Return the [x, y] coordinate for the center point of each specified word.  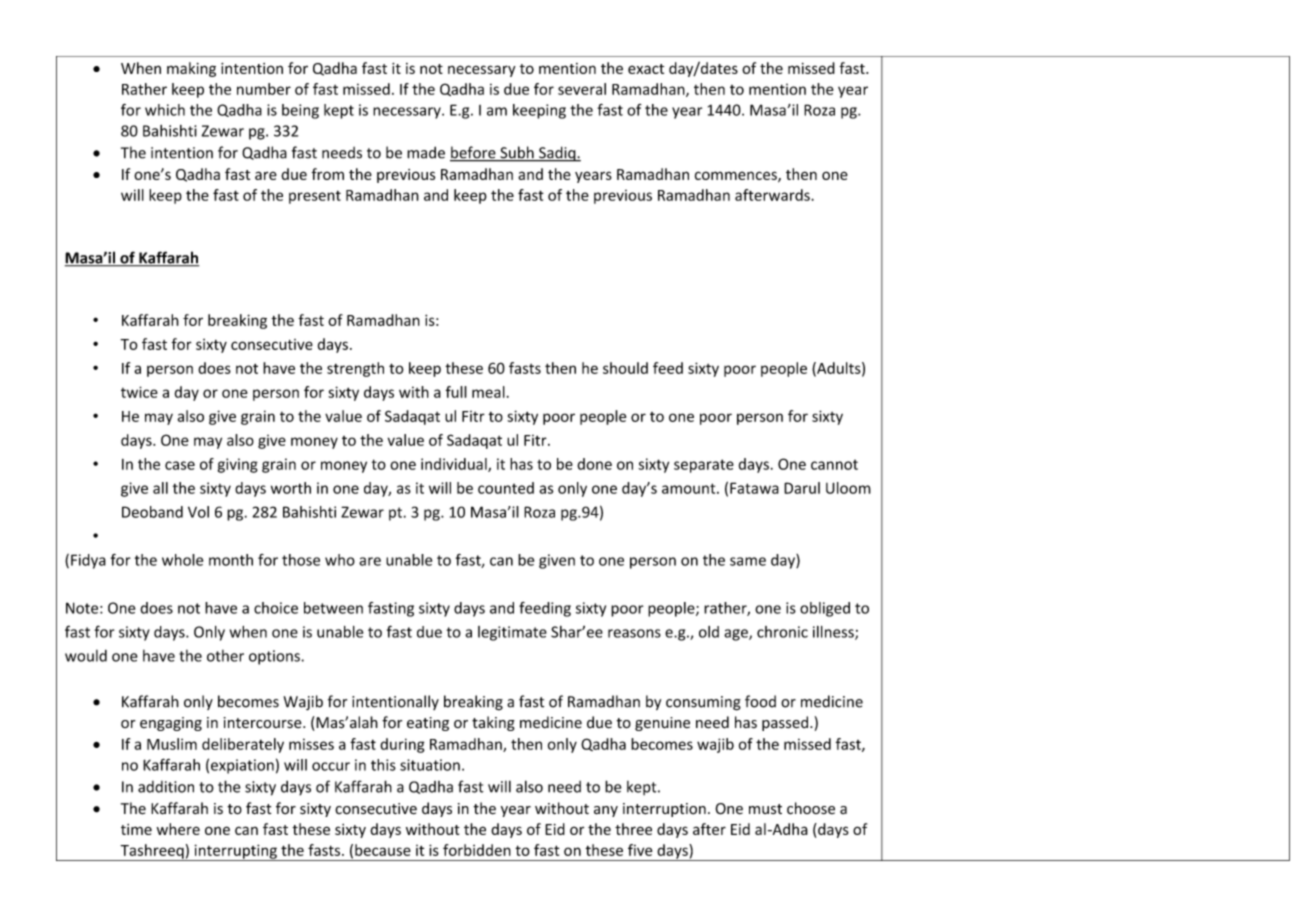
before [474, 153]
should [625, 368]
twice [139, 392]
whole [182, 560]
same [748, 561]
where [178, 829]
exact [646, 69]
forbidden [477, 850]
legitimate [512, 633]
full [456, 392]
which [165, 110]
